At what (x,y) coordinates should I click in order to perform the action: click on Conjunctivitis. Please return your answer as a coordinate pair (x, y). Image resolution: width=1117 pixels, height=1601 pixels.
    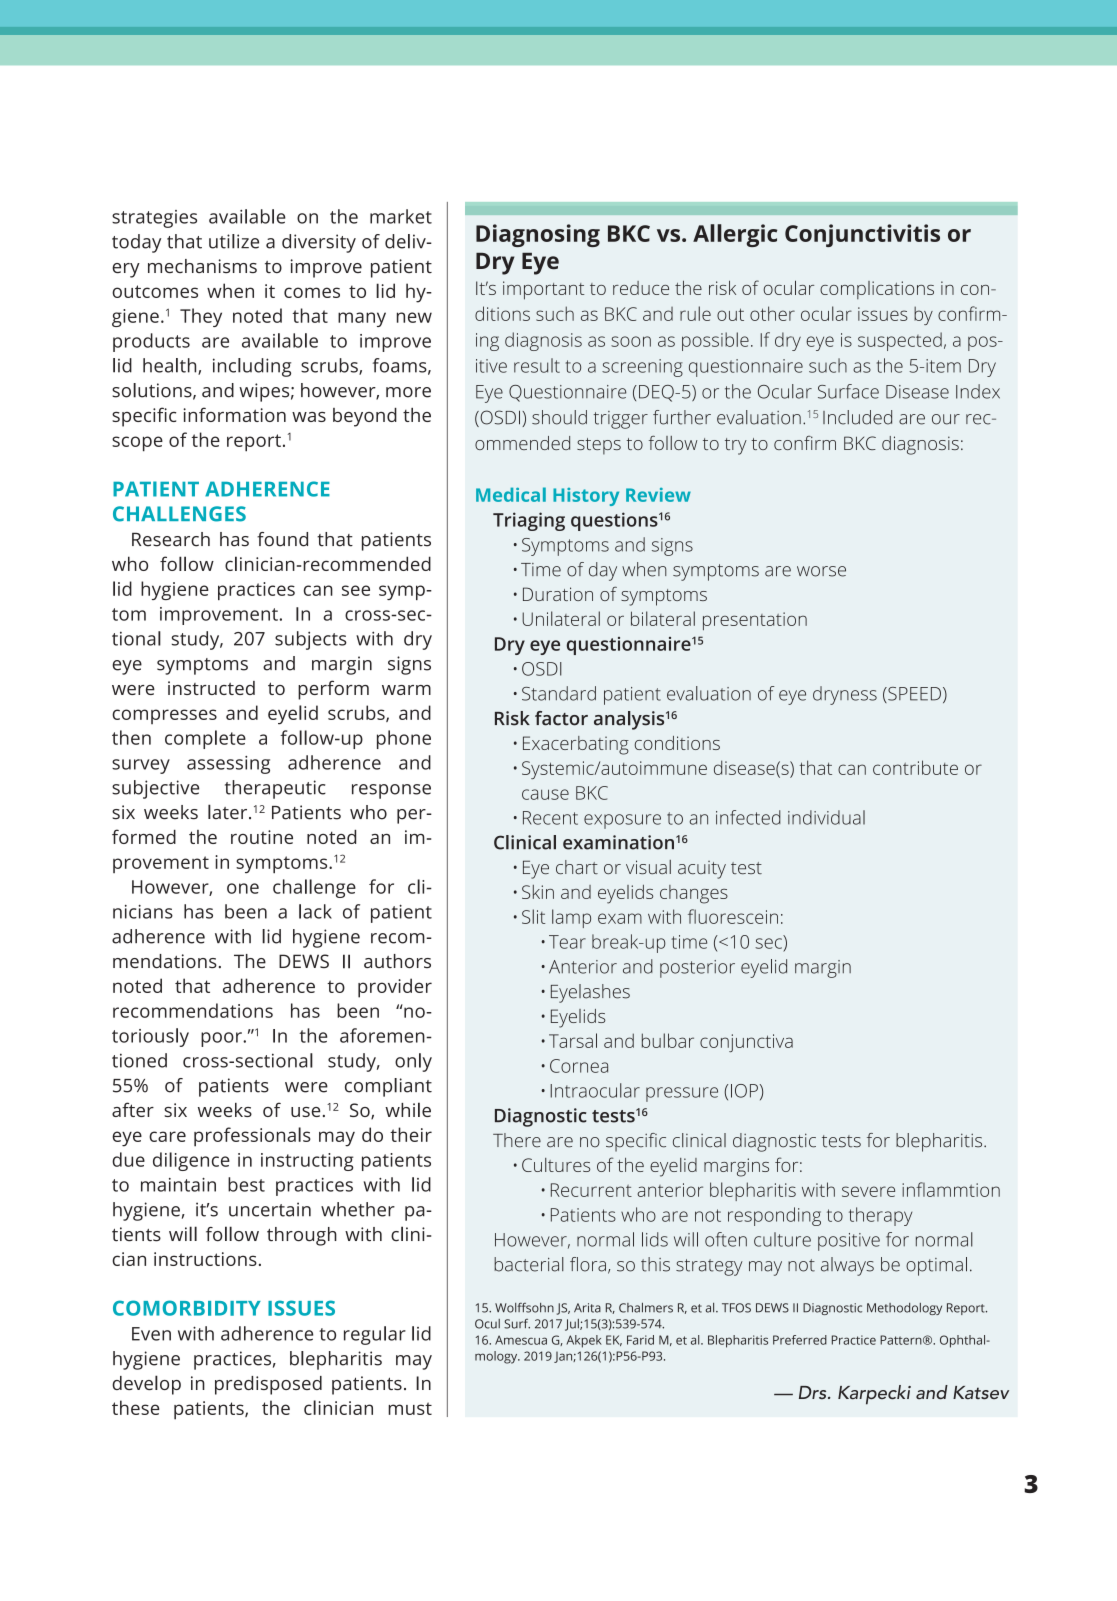
    Looking at the image, I should click on (862, 235).
